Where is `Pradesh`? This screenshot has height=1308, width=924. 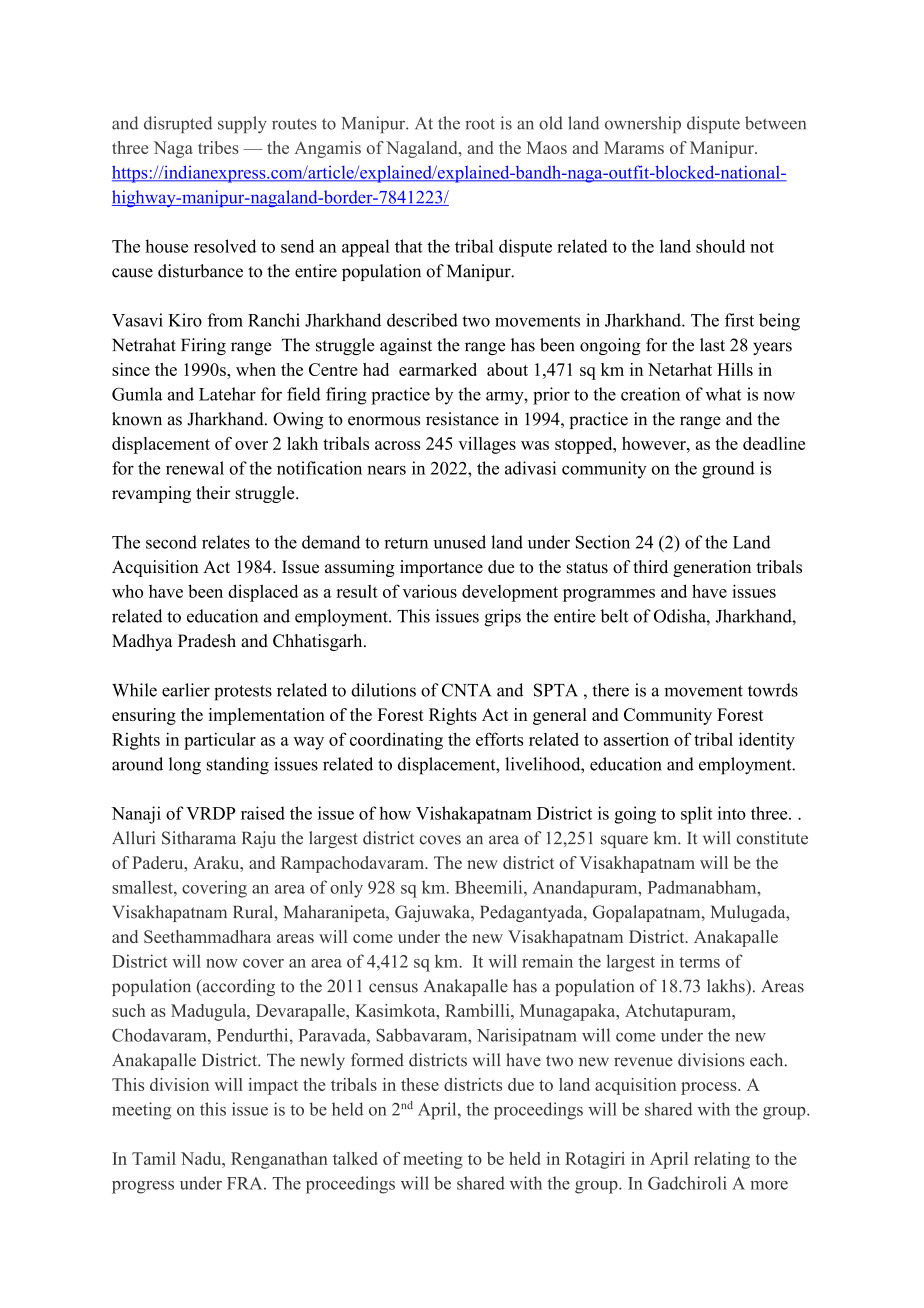 Pradesh is located at coordinates (207, 641).
